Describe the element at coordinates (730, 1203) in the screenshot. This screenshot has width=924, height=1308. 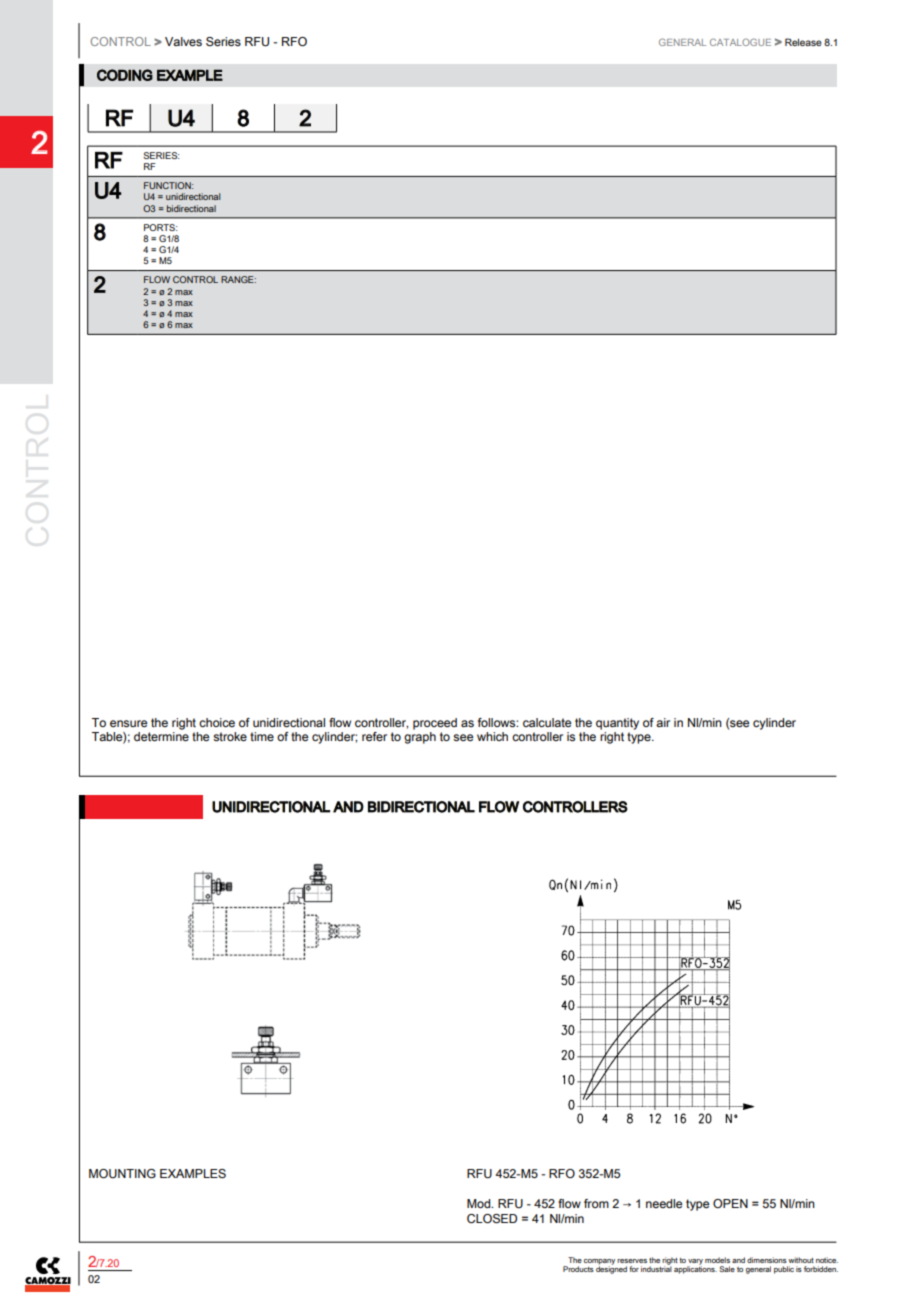
I see `OPEN` at that location.
